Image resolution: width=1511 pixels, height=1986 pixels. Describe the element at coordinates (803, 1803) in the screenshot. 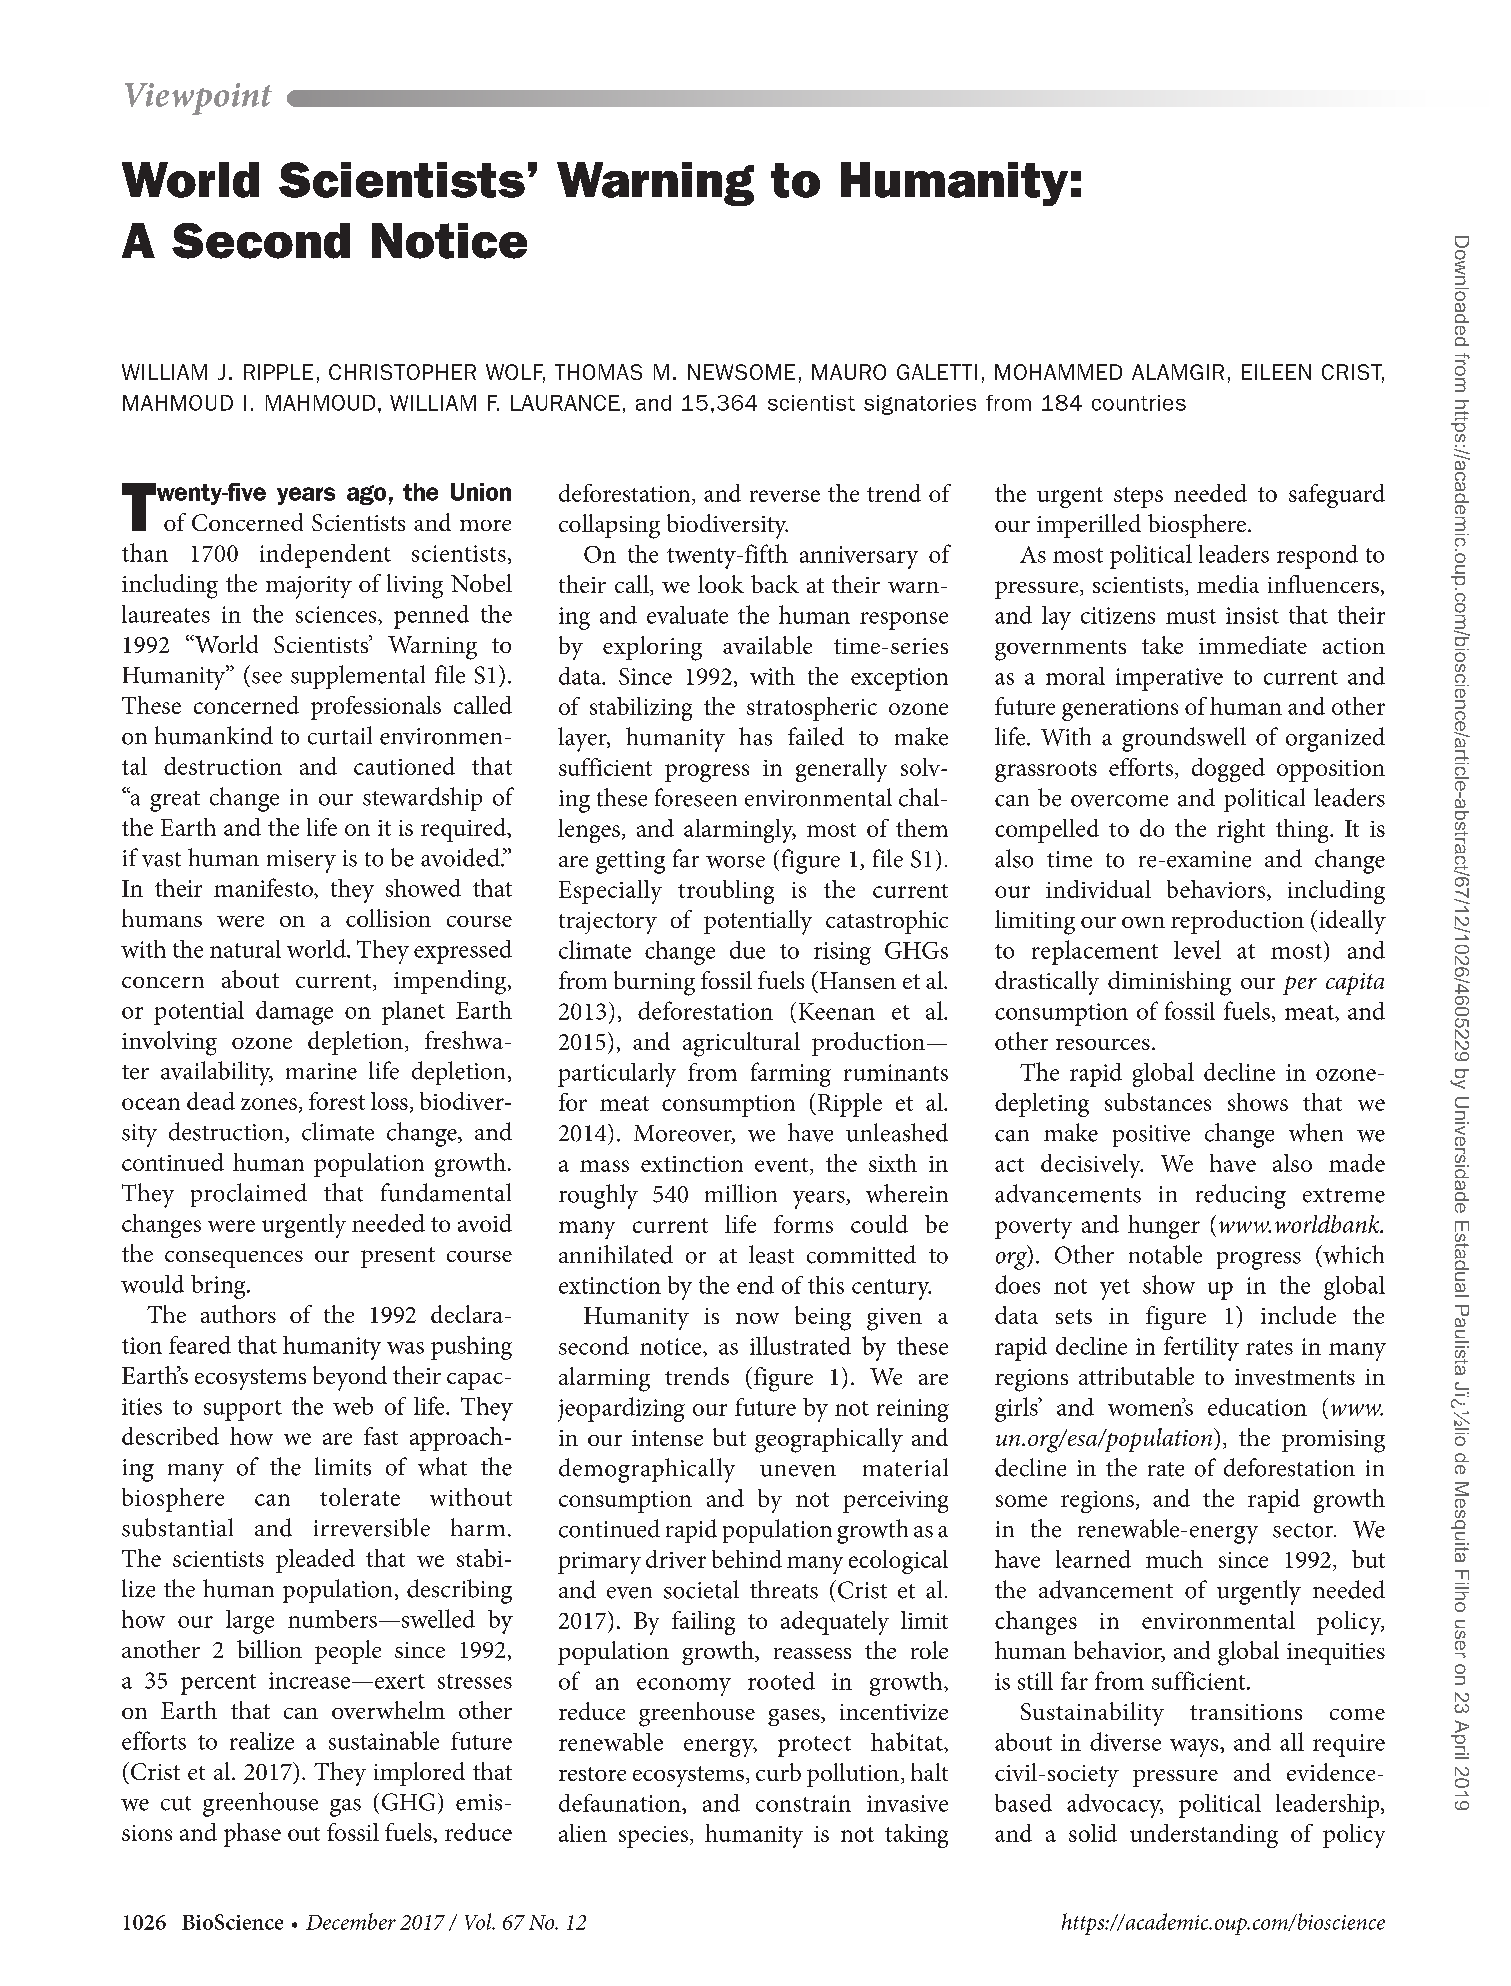

I see `constrain` at that location.
